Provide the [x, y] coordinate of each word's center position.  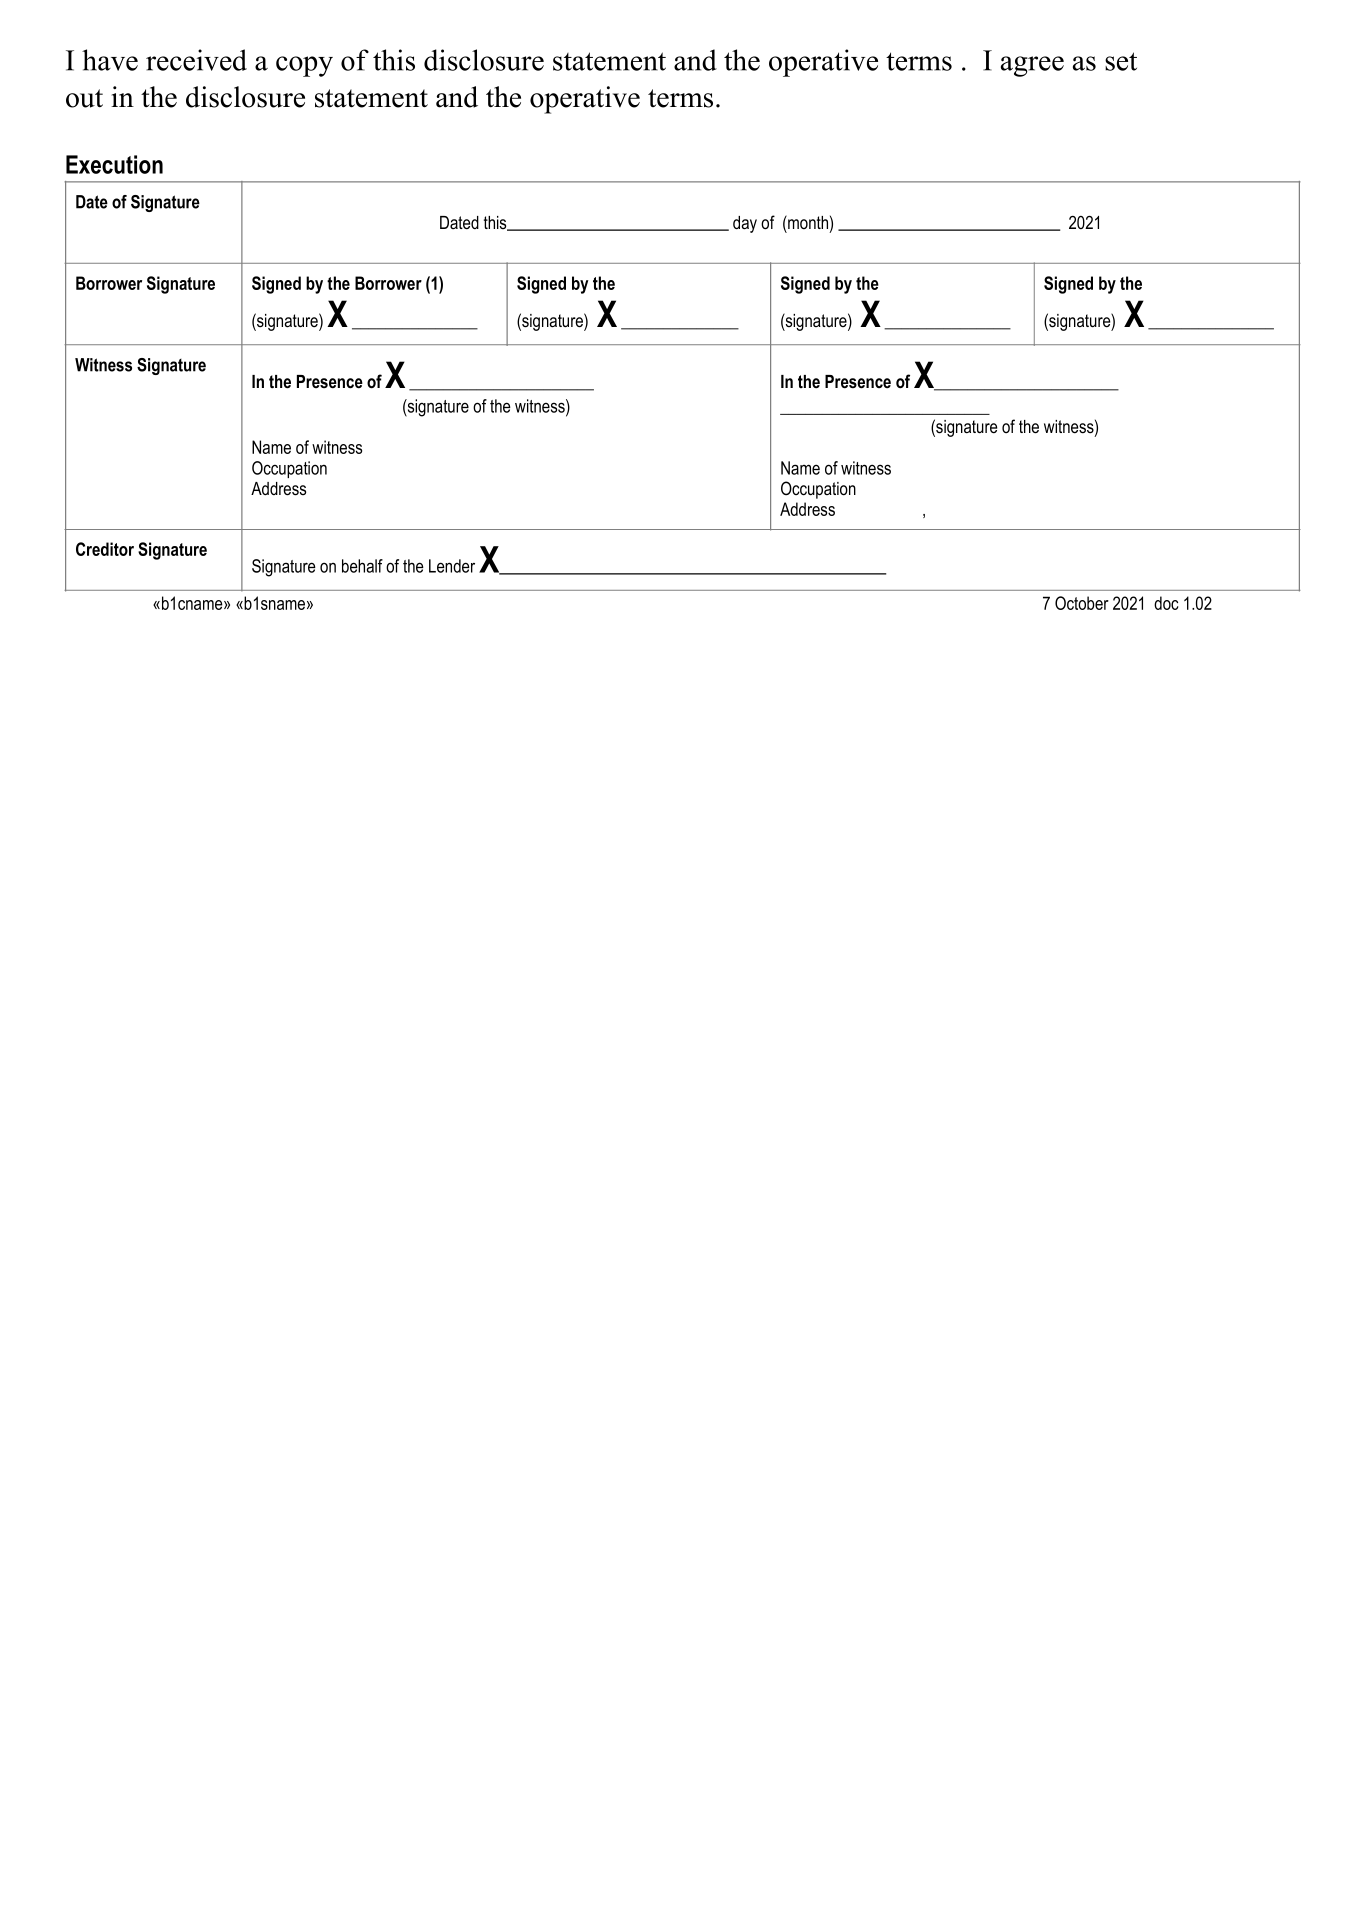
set [1121, 61]
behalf [362, 566]
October [1082, 603]
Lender [452, 566]
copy [304, 66]
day [745, 224]
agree [1032, 66]
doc [1166, 603]
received [196, 60]
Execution [114, 164]
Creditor [105, 549]
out [84, 98]
